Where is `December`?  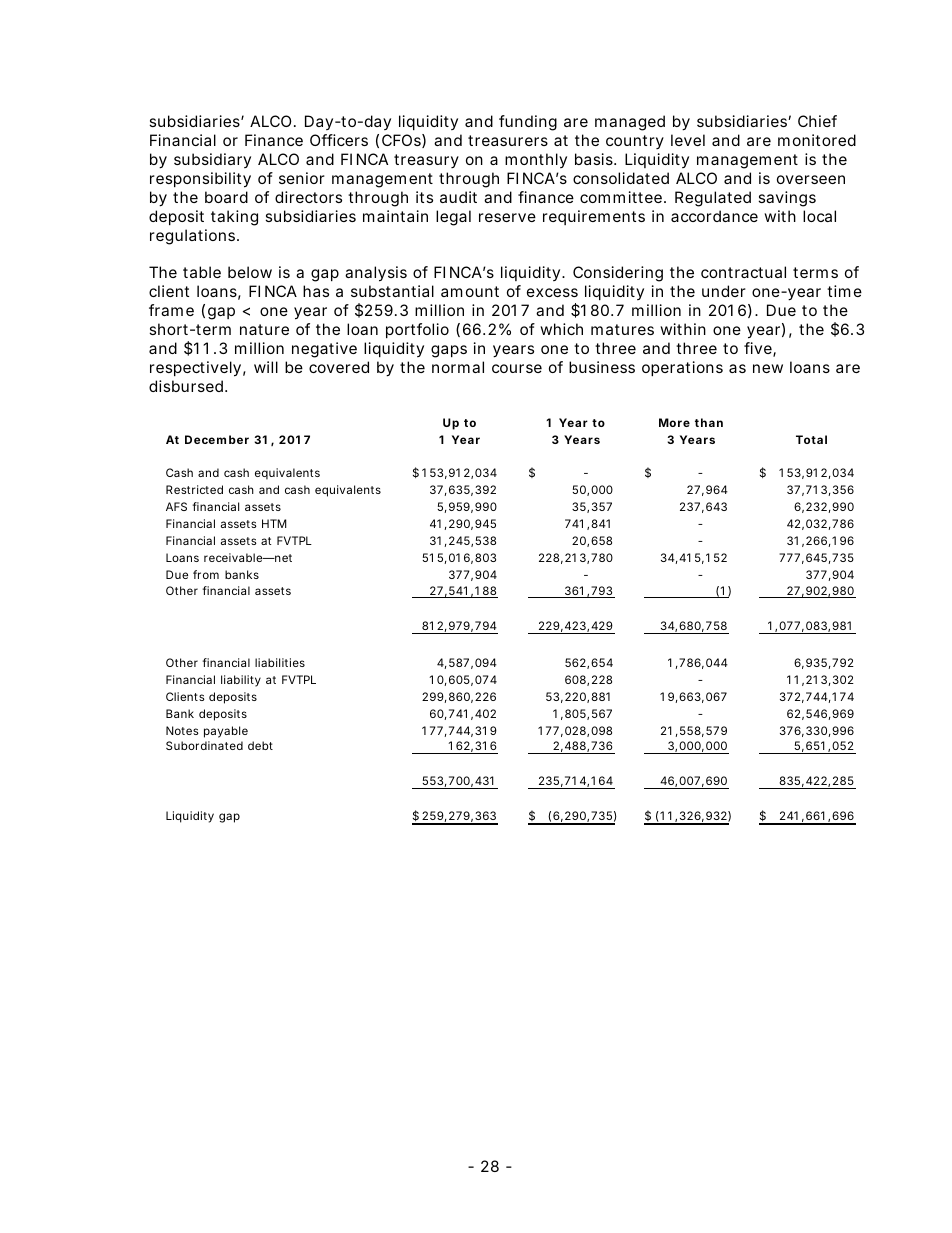 December is located at coordinates (217, 439).
